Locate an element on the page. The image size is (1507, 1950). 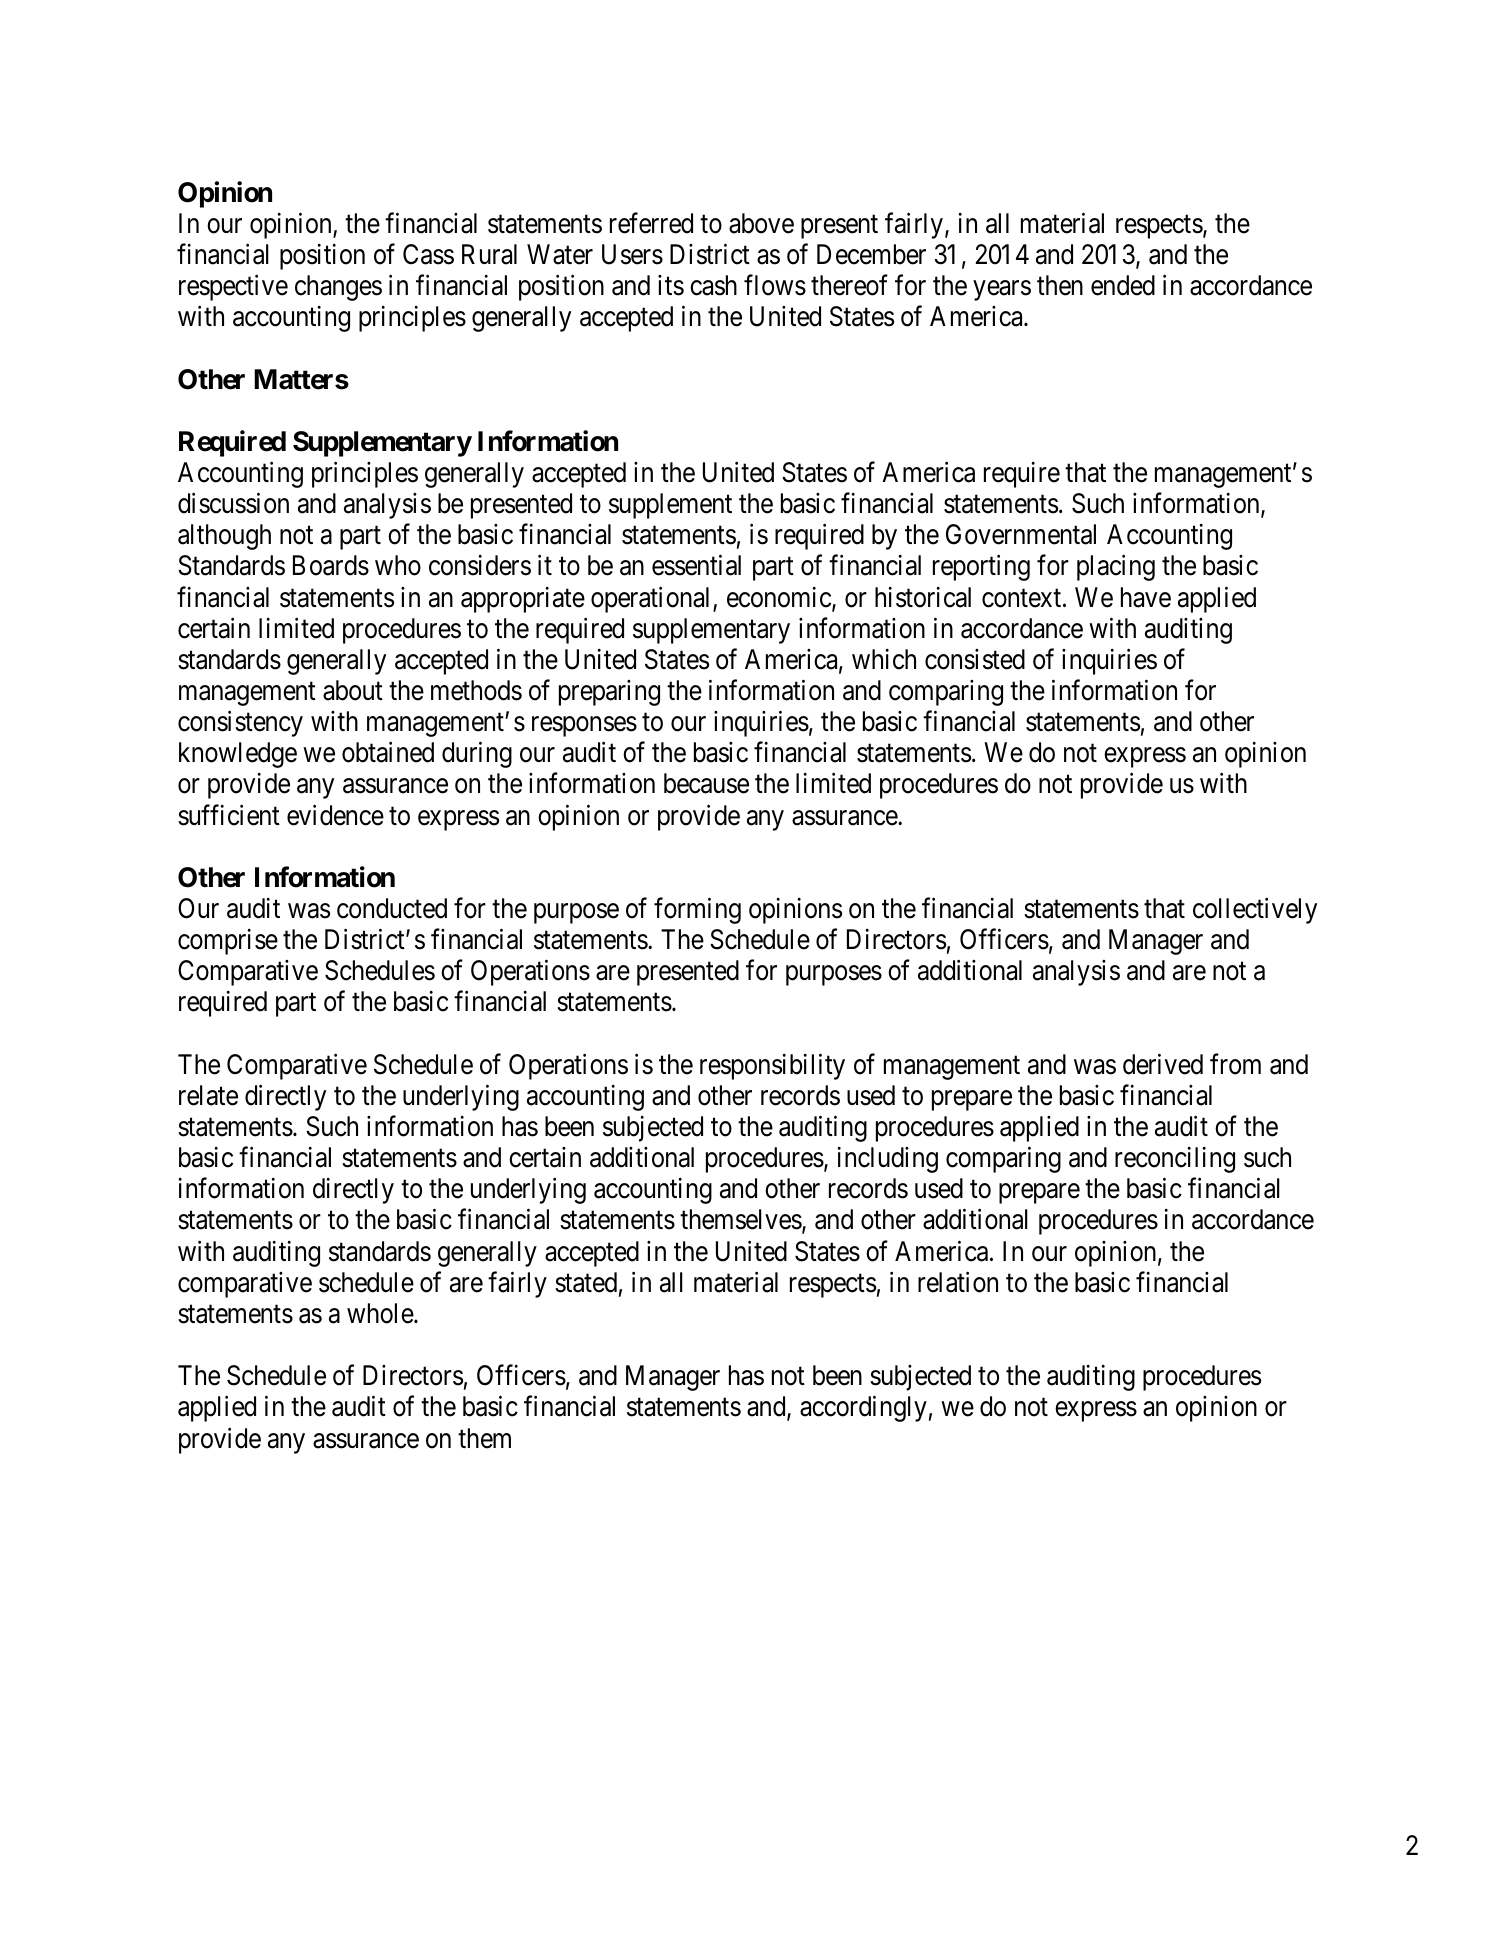
cash is located at coordinates (713, 285).
